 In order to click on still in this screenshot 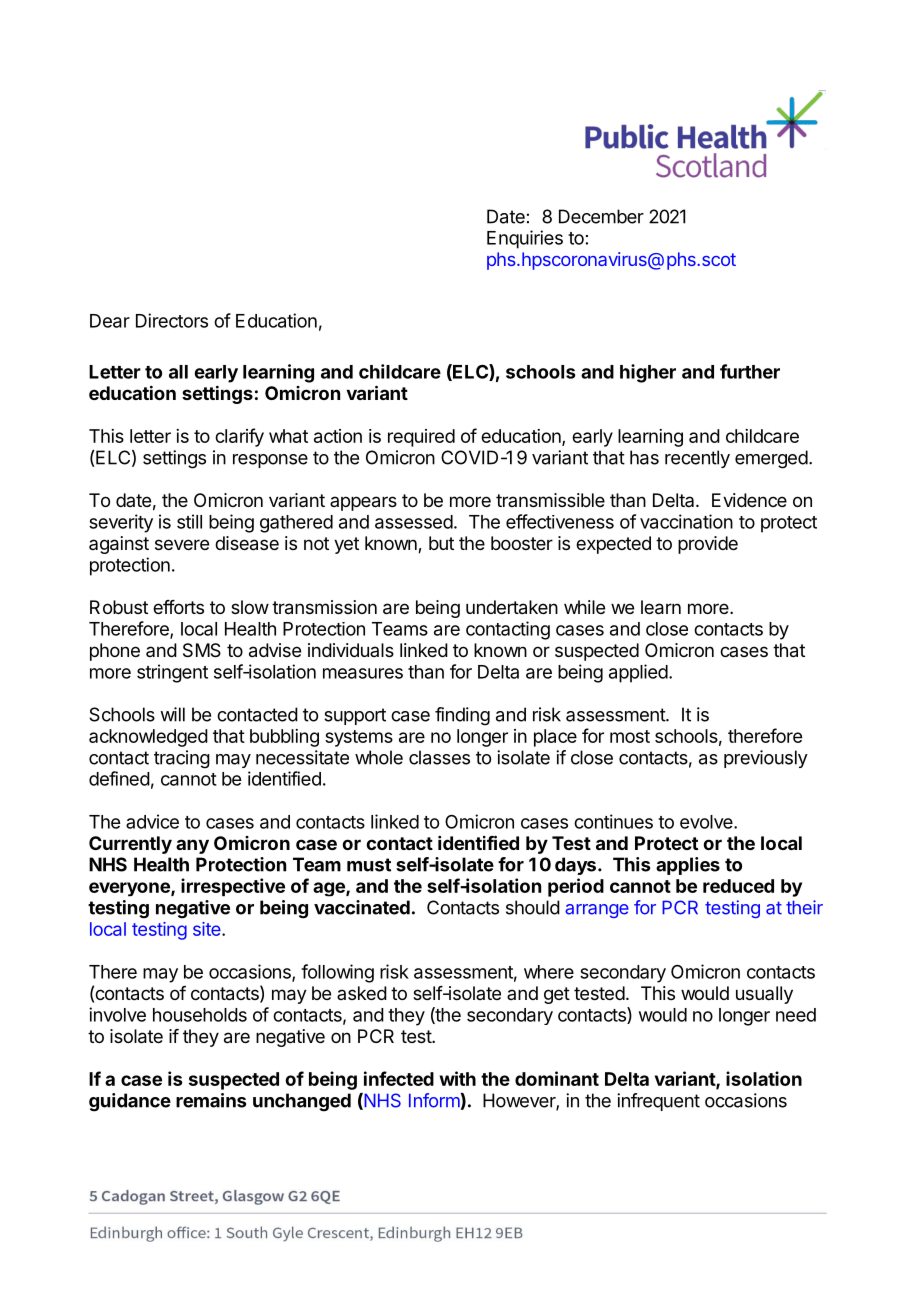, I will do `click(189, 521)`.
